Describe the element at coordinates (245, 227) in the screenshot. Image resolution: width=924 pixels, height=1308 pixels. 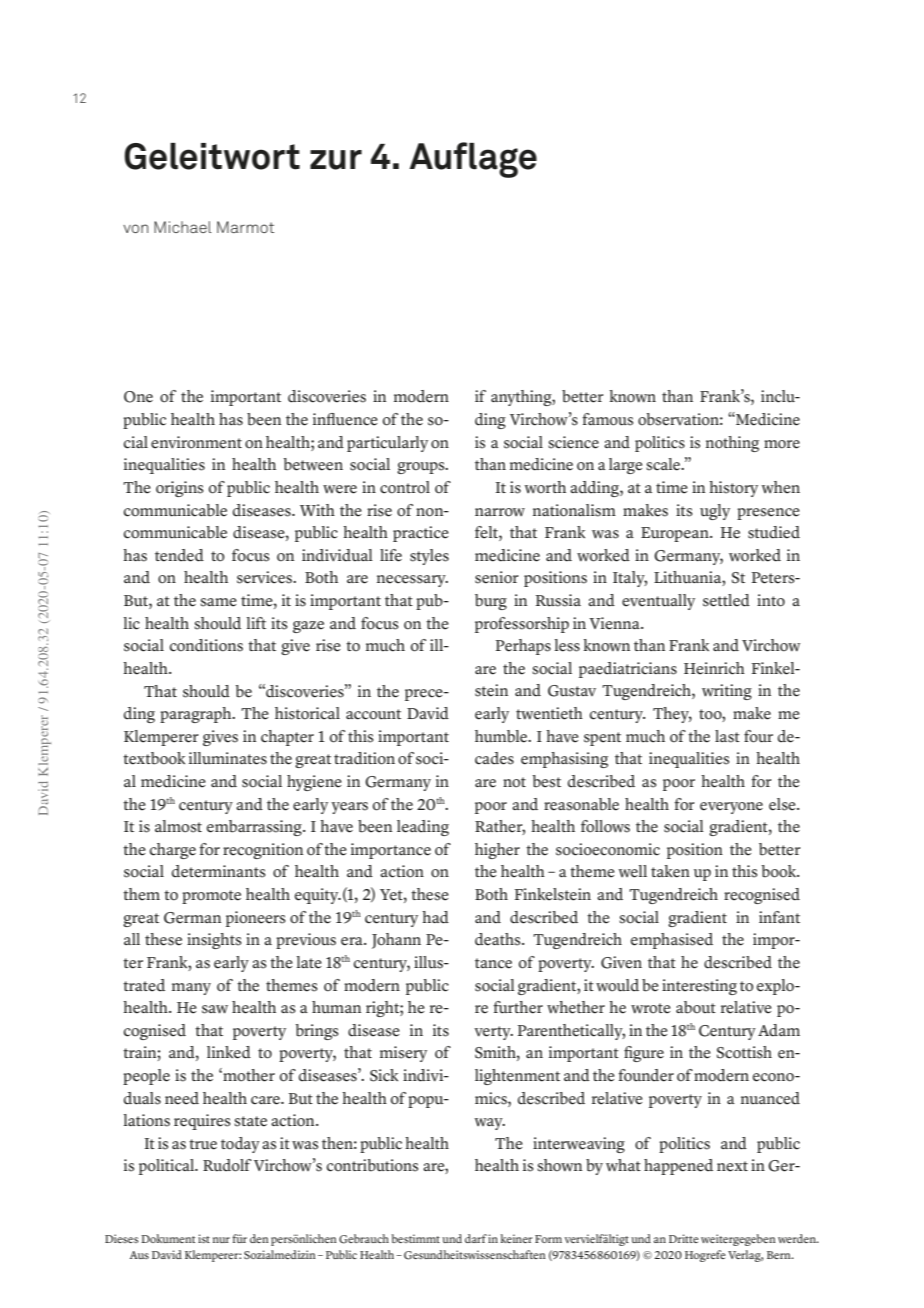
I see `Marmot` at that location.
